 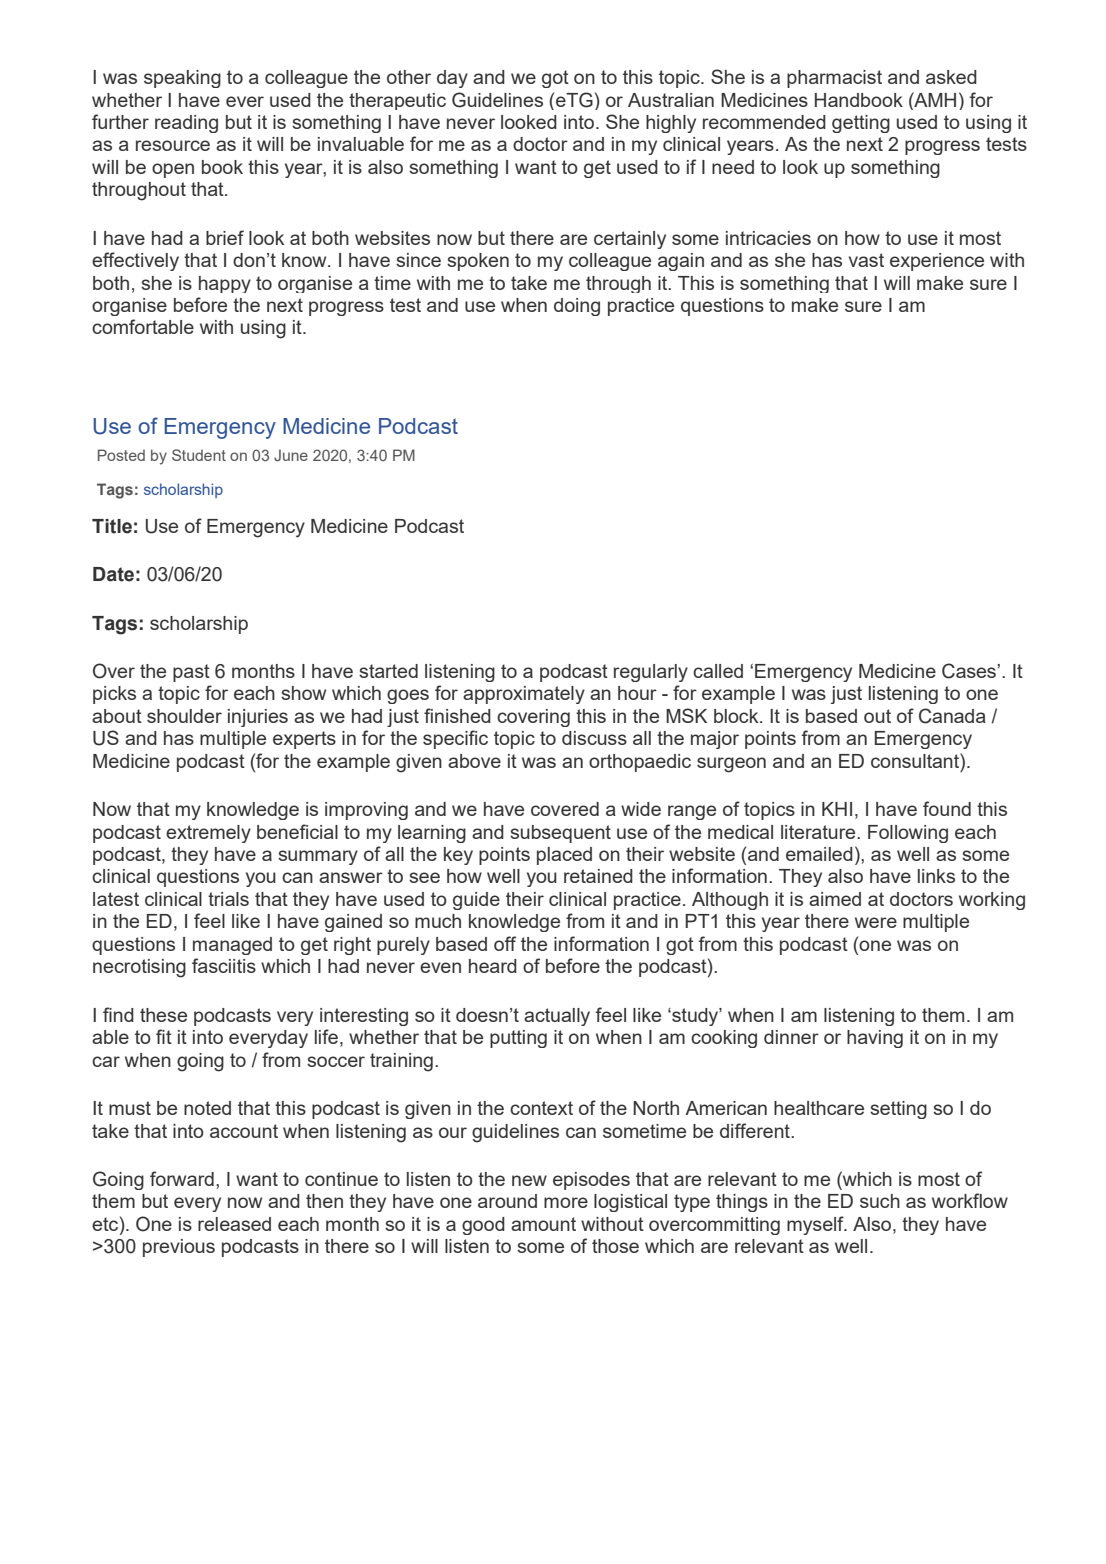 What do you see at coordinates (543, 1224) in the screenshot?
I see `amount` at bounding box center [543, 1224].
